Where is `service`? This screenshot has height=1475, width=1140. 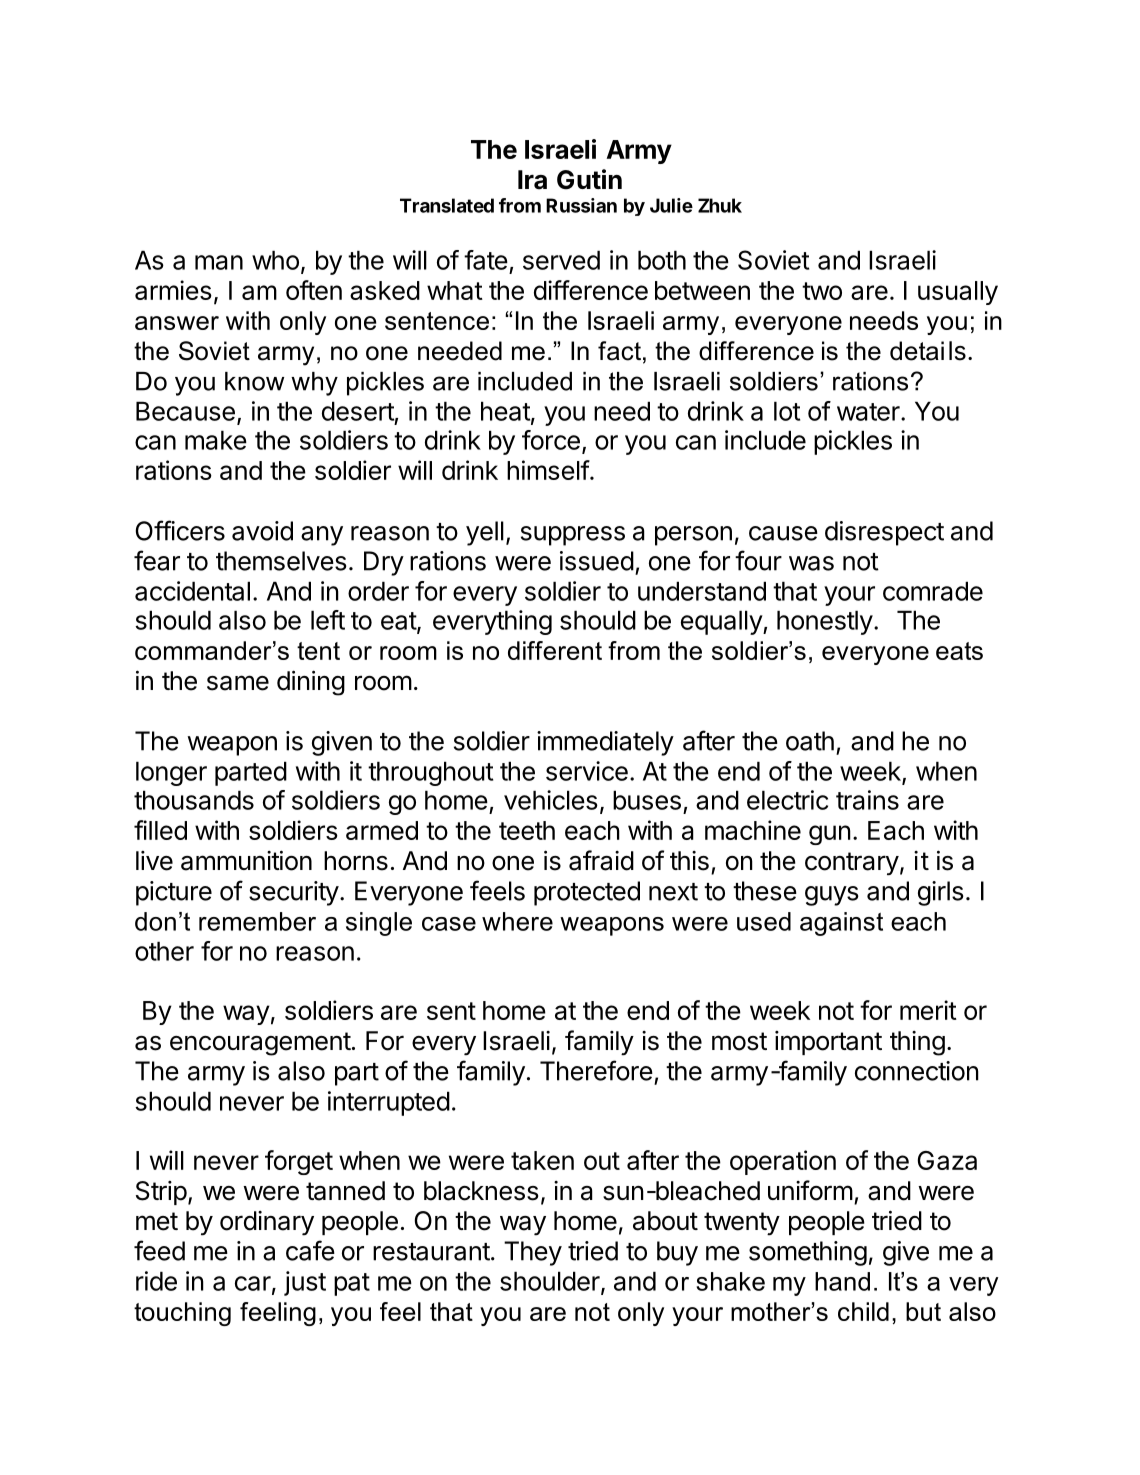 service is located at coordinates (587, 771).
